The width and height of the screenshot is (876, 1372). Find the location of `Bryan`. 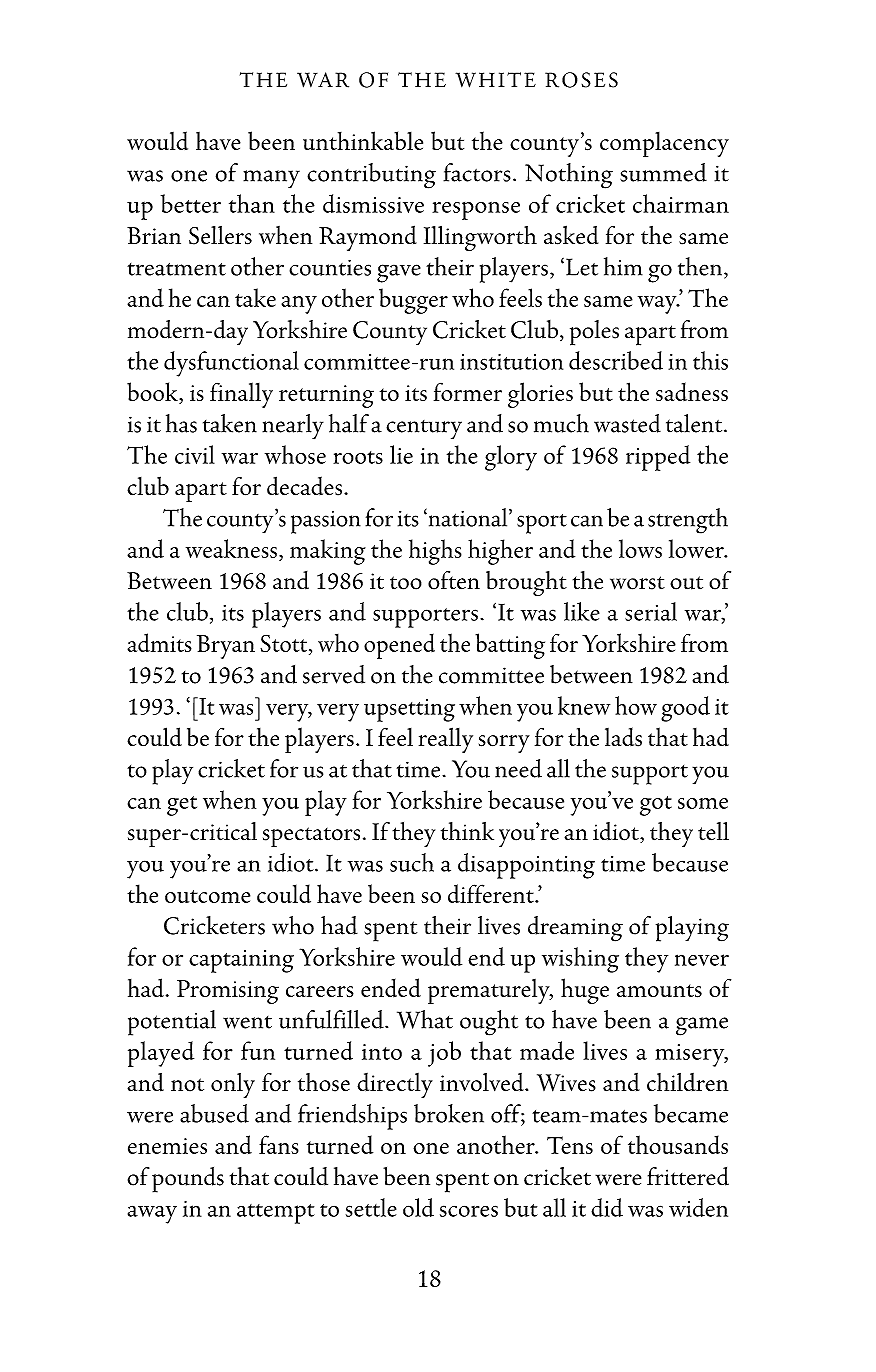

Bryan is located at coordinates (226, 647).
